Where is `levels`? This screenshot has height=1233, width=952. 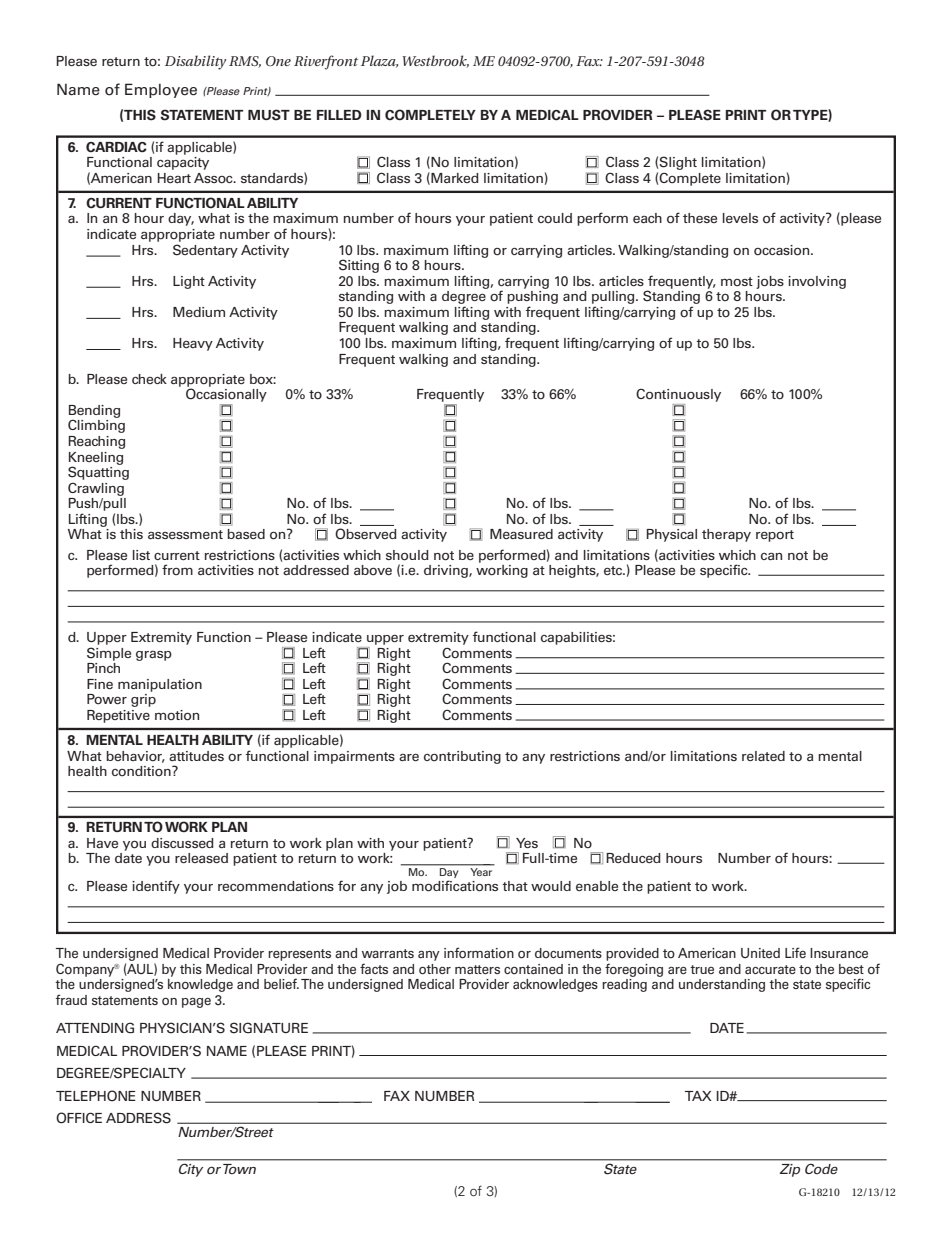 levels is located at coordinates (740, 218).
